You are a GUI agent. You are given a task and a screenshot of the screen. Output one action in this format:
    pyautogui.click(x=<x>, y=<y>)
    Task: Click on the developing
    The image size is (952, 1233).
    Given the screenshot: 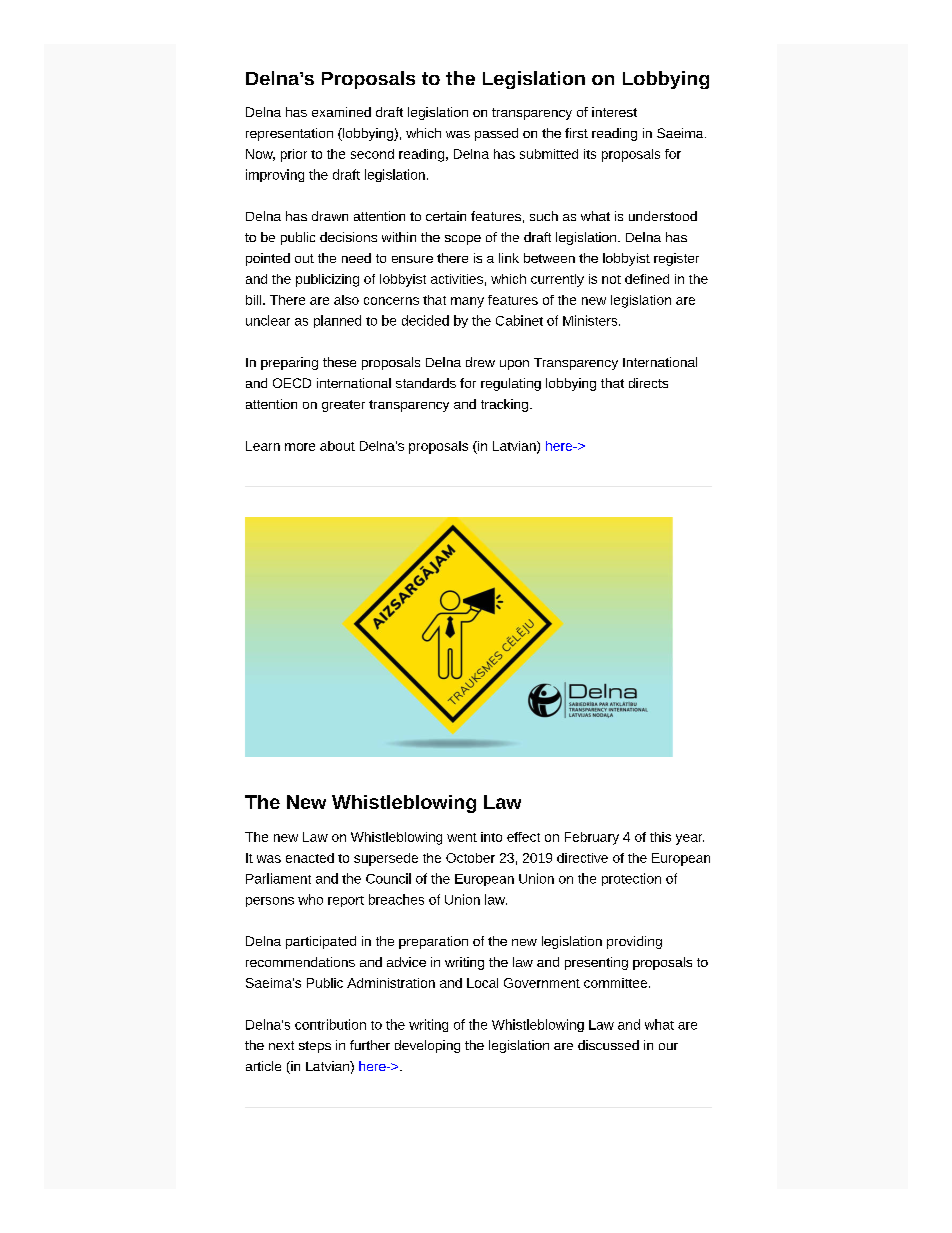 What is the action you would take?
    pyautogui.click(x=427, y=1046)
